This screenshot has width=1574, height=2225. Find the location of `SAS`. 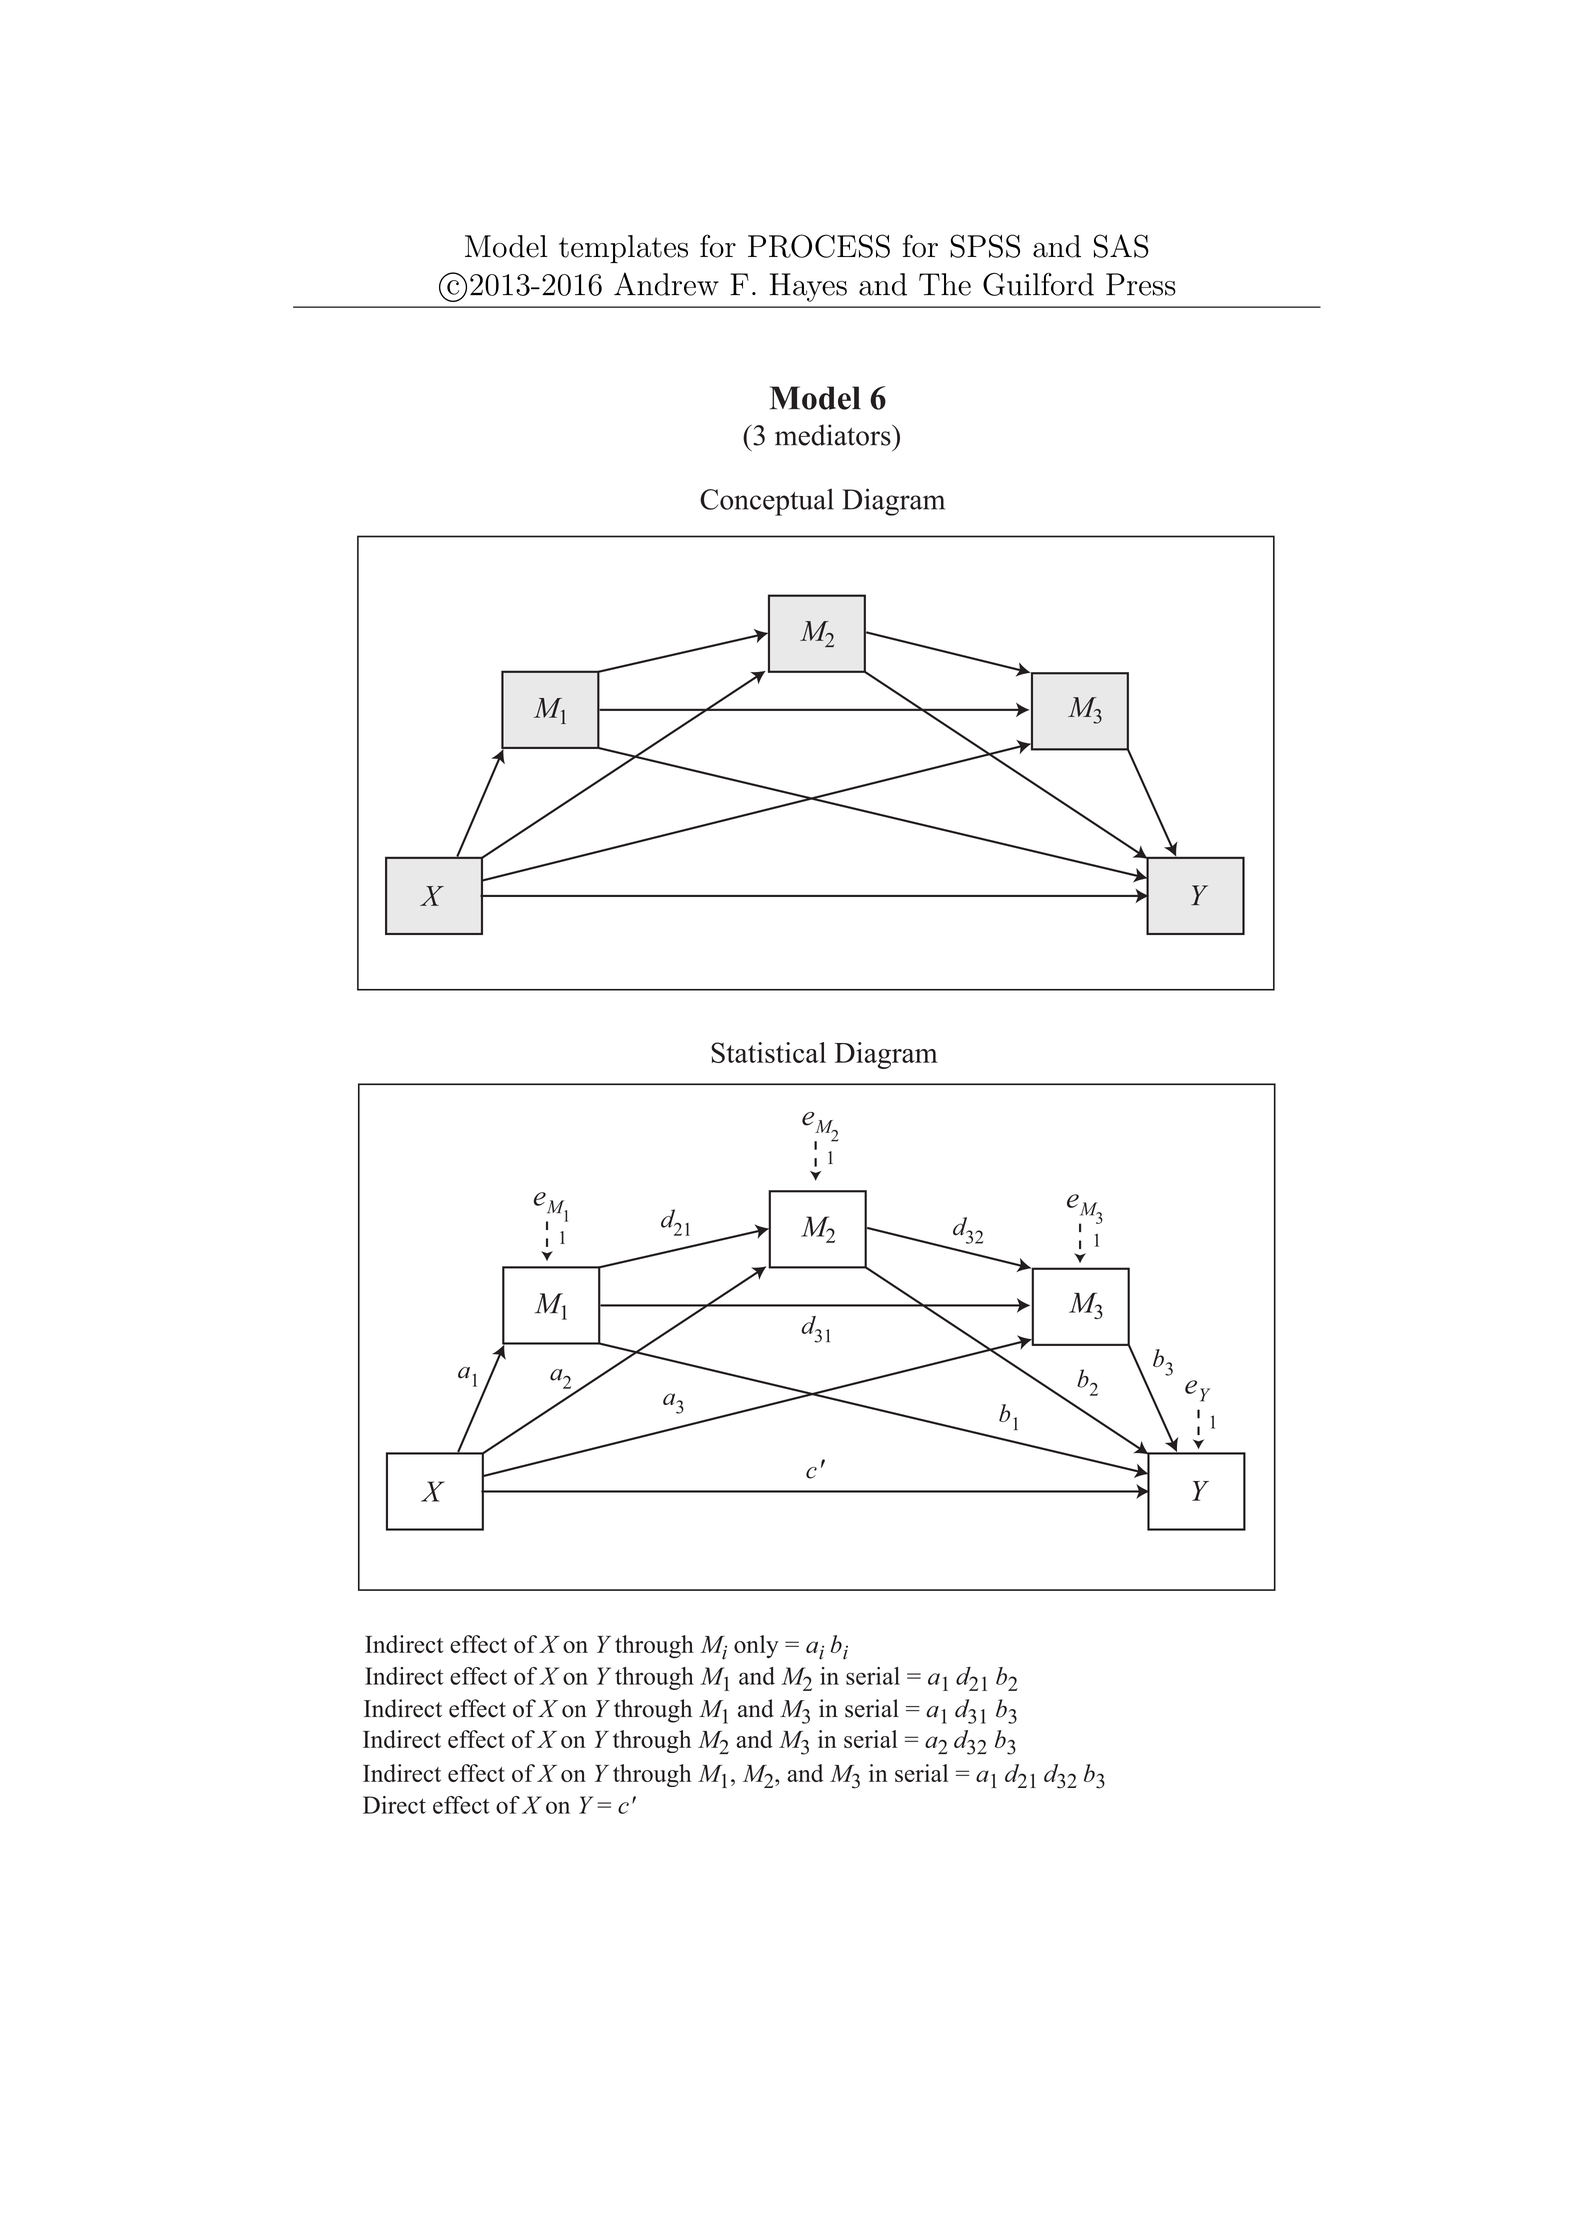

SAS is located at coordinates (1121, 246).
